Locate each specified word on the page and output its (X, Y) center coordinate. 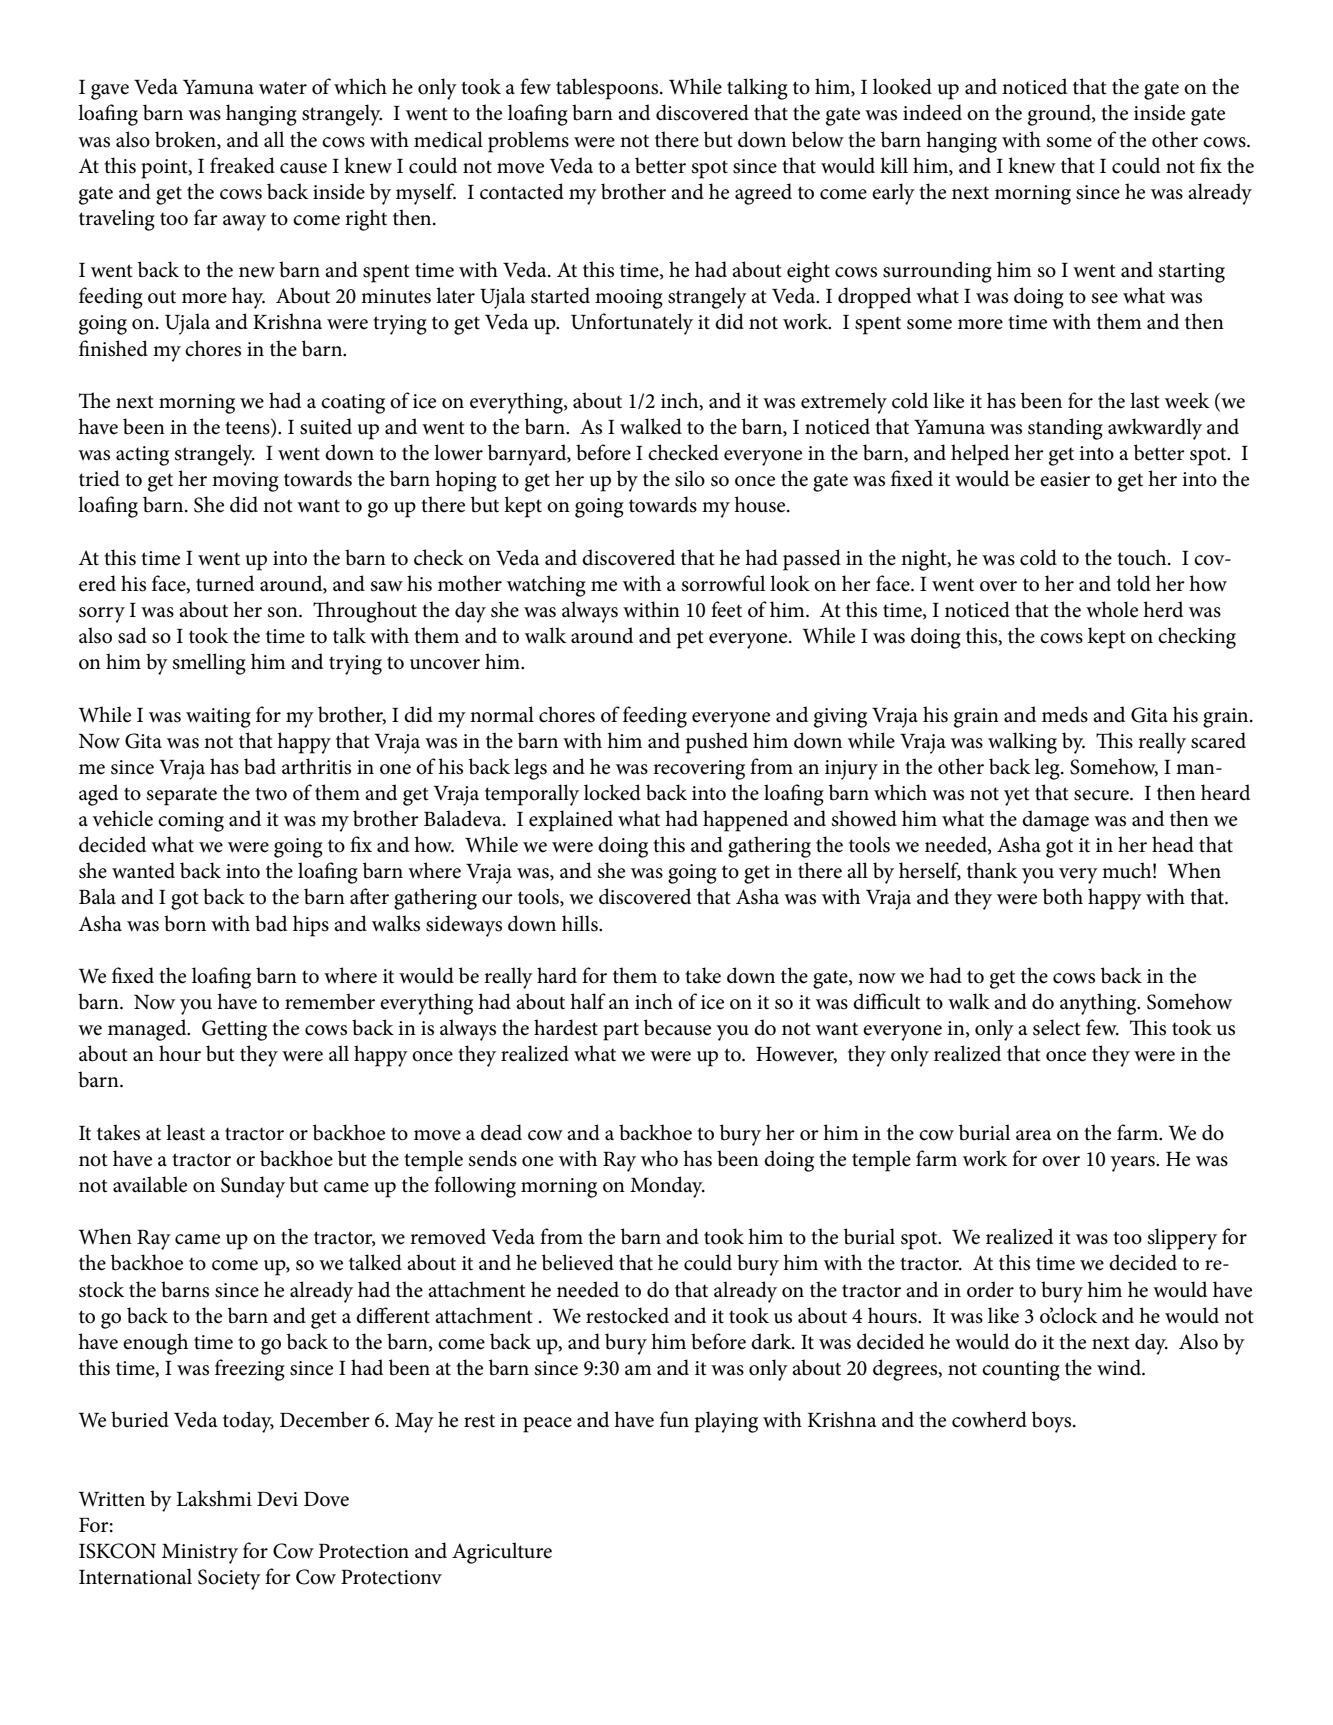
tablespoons (608, 89)
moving (245, 482)
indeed (932, 112)
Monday (667, 1187)
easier (1065, 479)
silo (690, 478)
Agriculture (502, 1553)
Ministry (200, 1554)
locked (612, 792)
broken (186, 140)
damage (1055, 821)
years (1133, 1164)
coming (191, 822)
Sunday (253, 1187)
